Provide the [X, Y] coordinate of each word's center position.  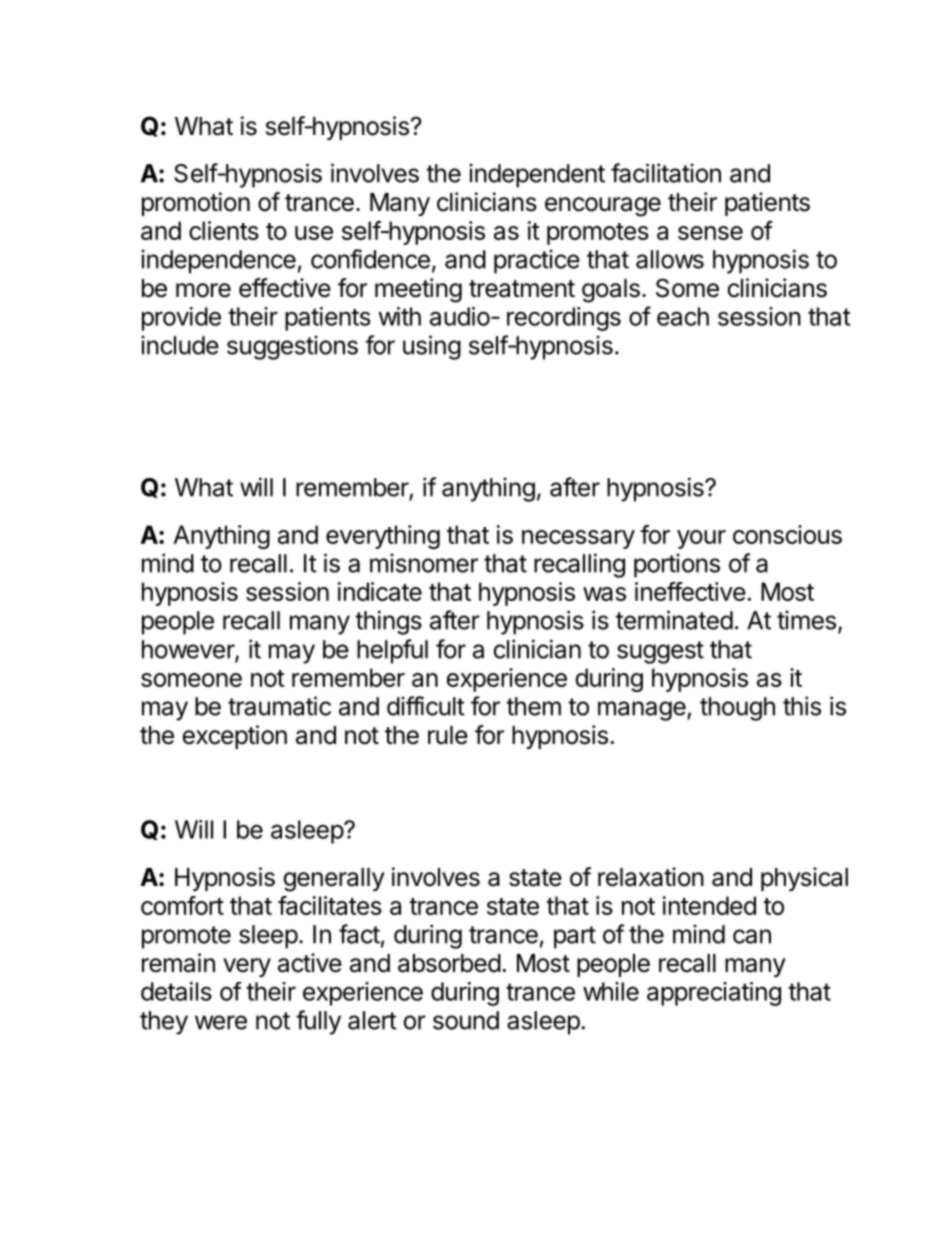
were [221, 1022]
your [701, 539]
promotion [196, 204]
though [737, 709]
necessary [578, 539]
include [180, 345]
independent [537, 175]
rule [448, 735]
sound [466, 1020]
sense [710, 233]
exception [234, 737]
